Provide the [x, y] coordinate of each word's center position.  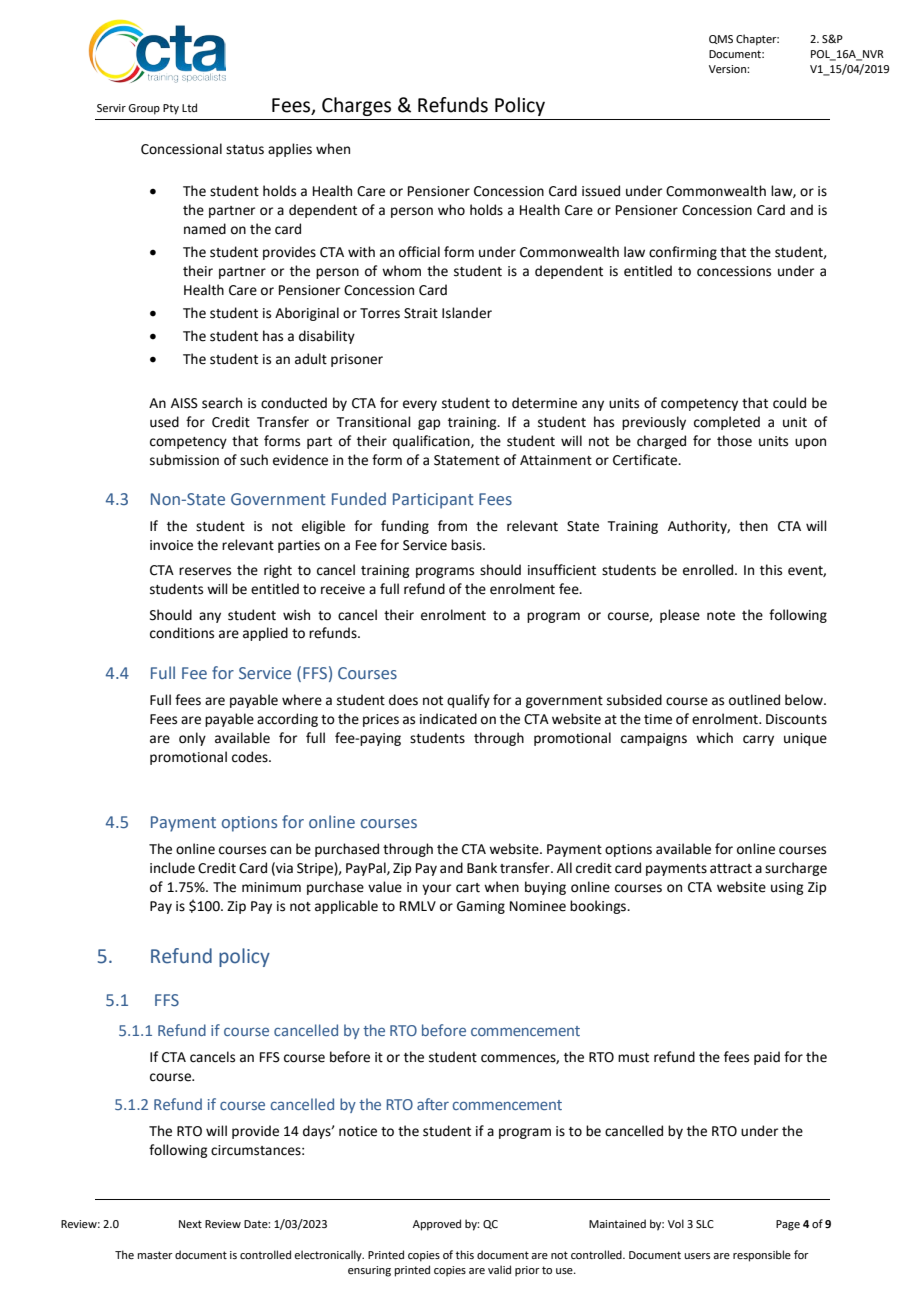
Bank [482, 868]
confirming [683, 253]
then [753, 526]
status [245, 150]
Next [190, 1224]
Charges [356, 106]
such [254, 460]
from [452, 526]
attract [731, 869]
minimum [271, 887]
